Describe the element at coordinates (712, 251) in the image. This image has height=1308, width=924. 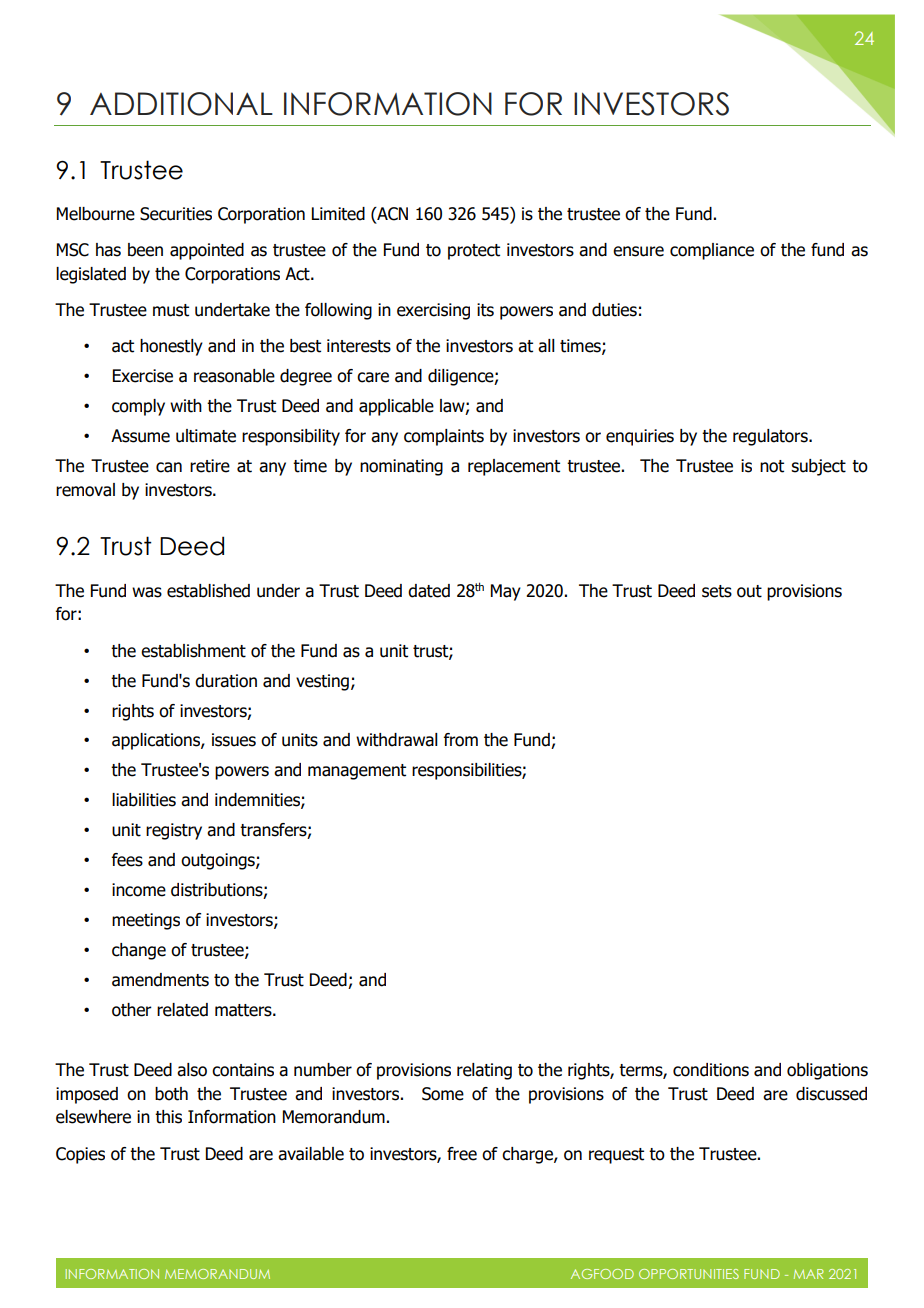
I see `compliance` at that location.
